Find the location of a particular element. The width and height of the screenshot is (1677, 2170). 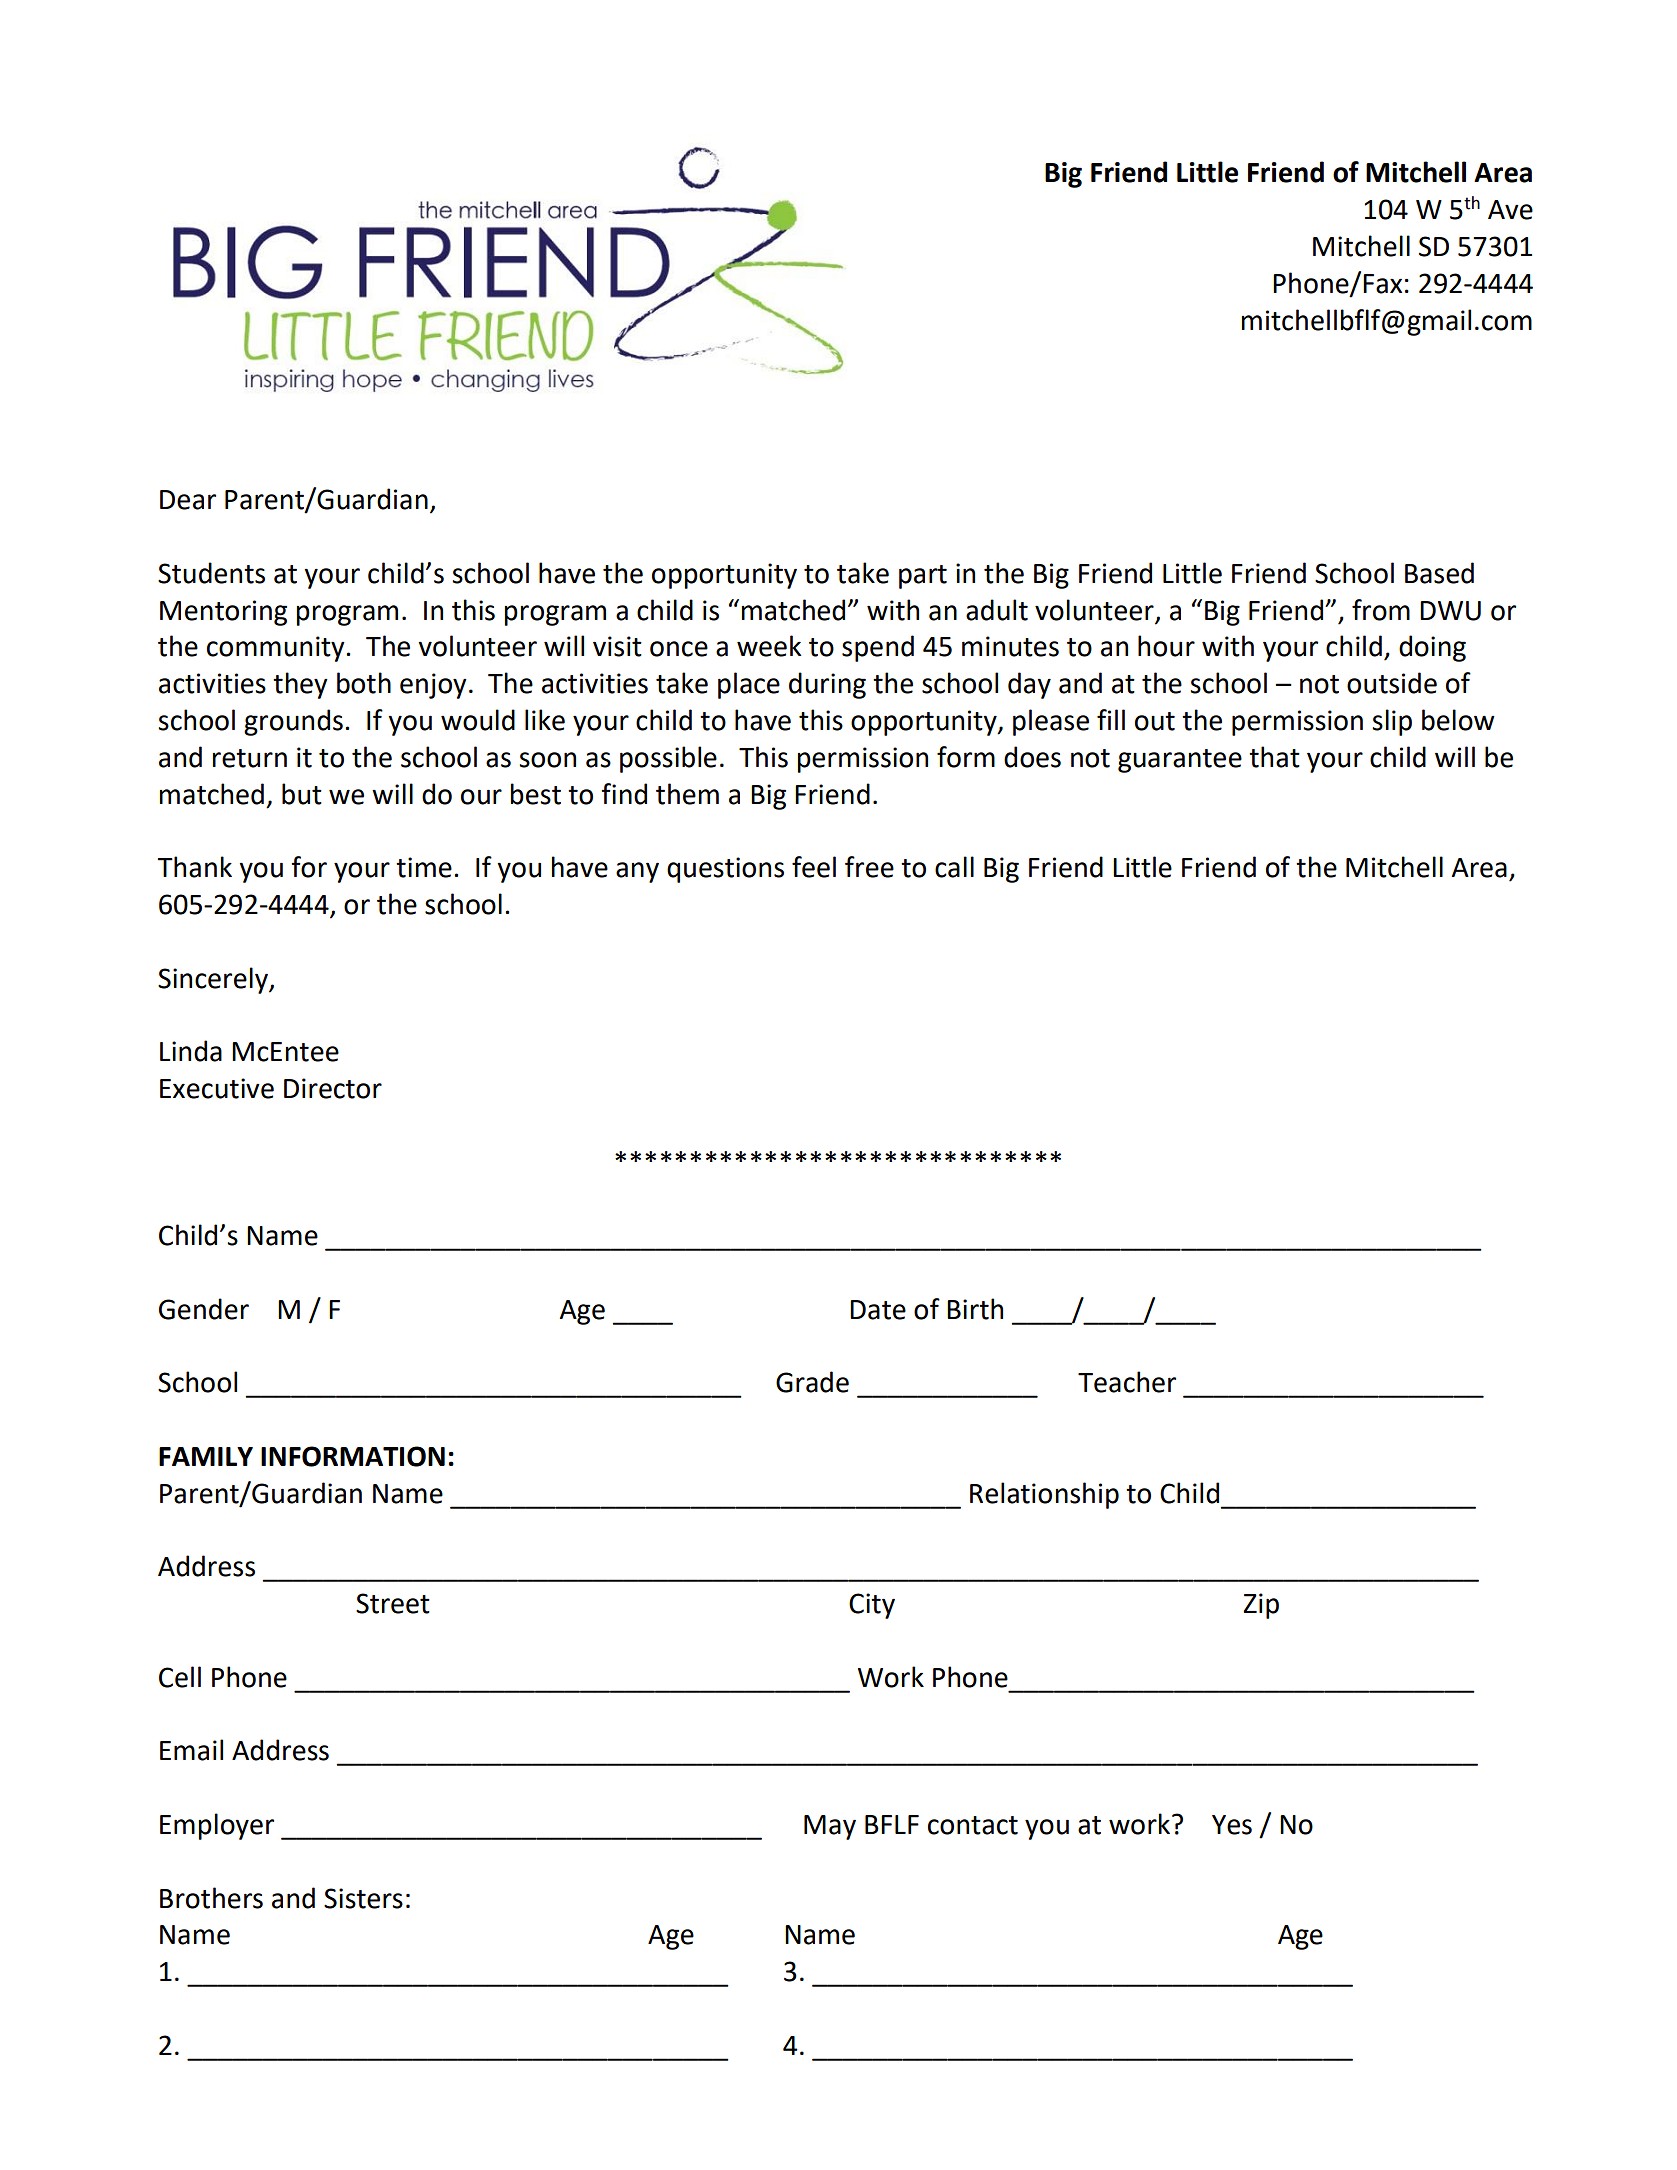

Teacher is located at coordinates (1127, 1382).
